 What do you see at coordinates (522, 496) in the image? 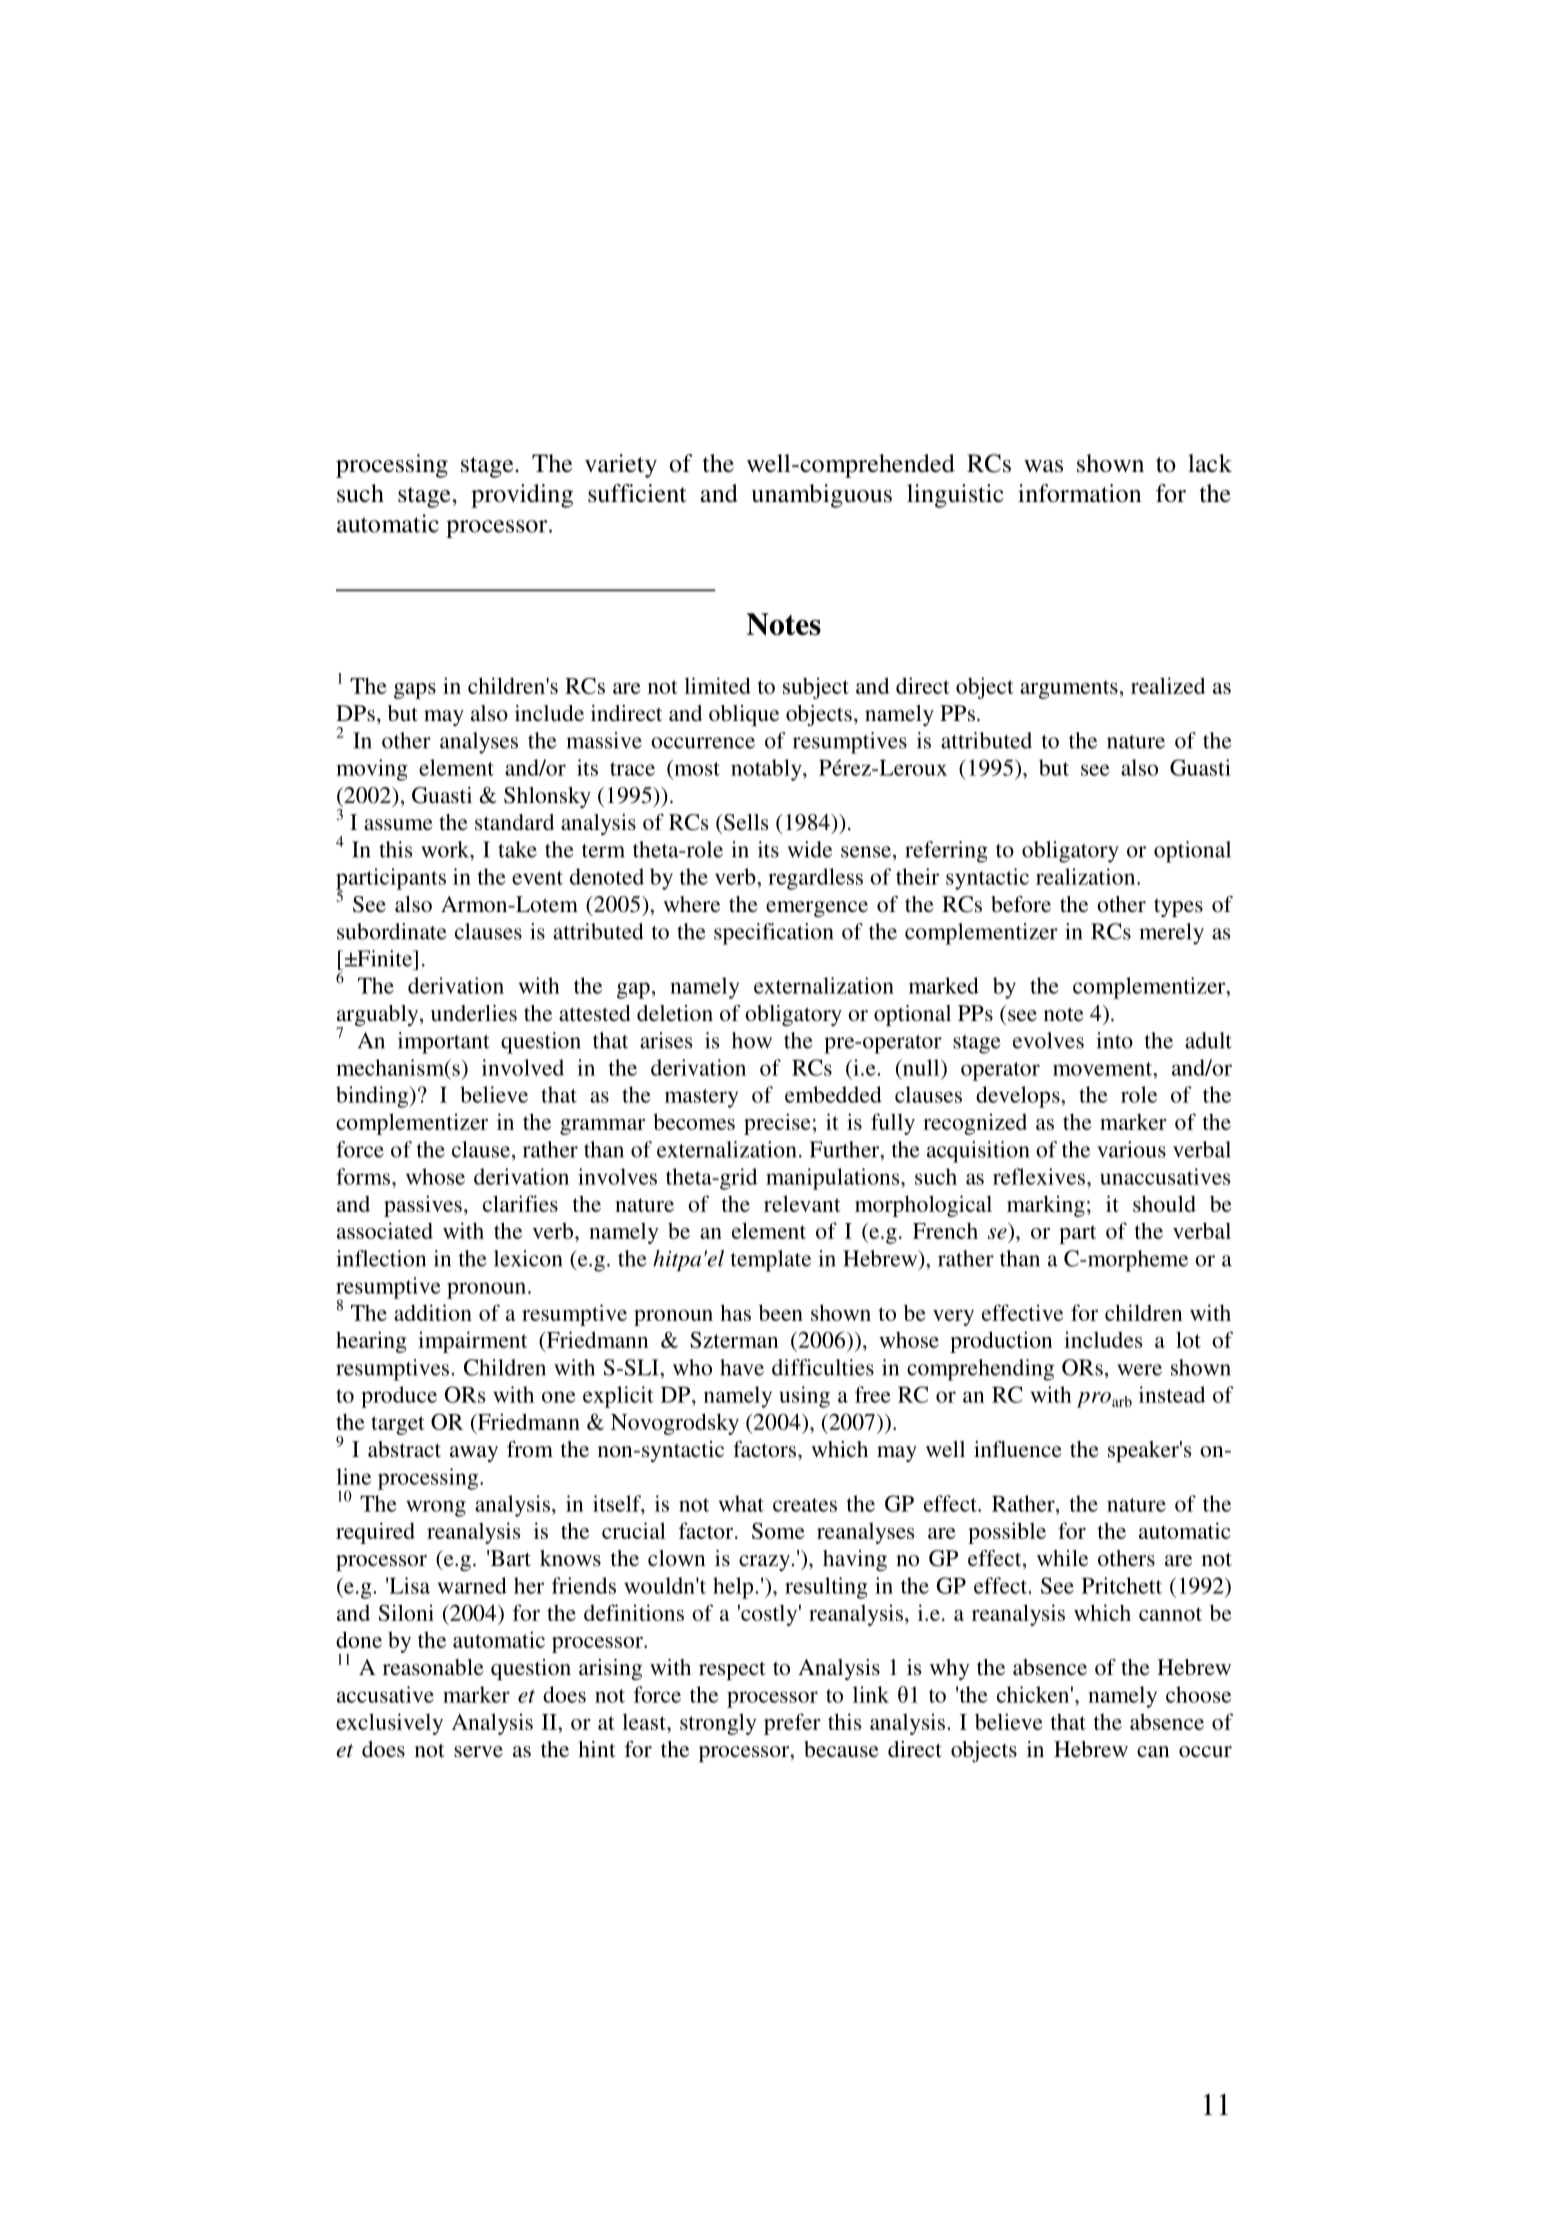
I see `providing` at bounding box center [522, 496].
